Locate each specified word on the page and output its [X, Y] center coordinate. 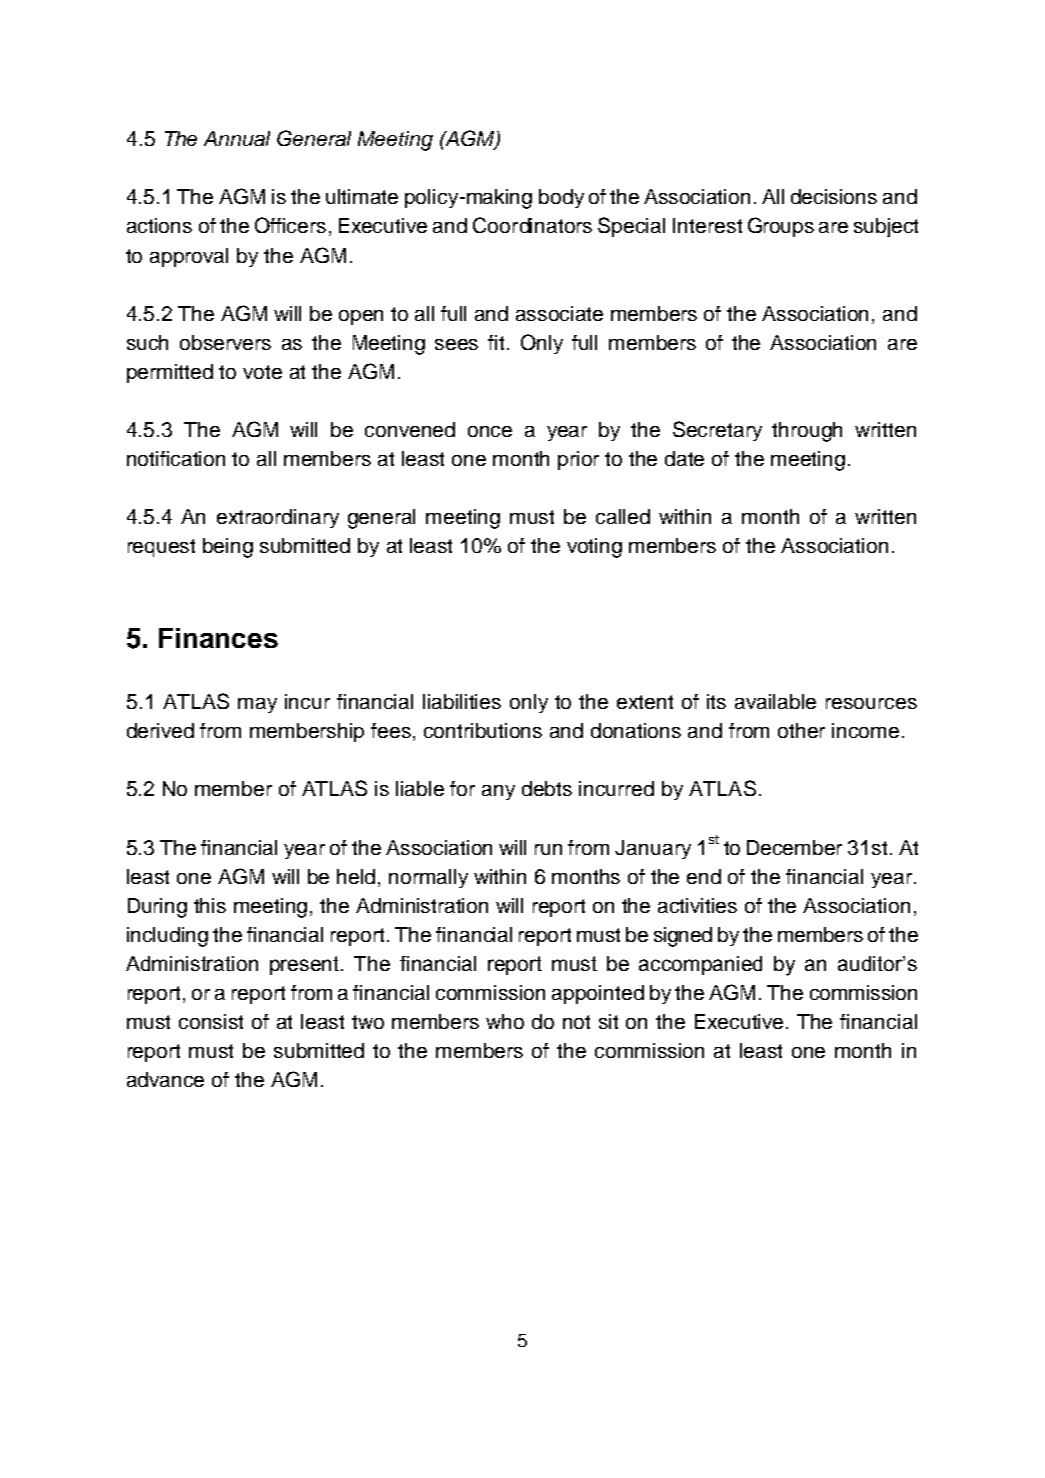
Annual [237, 138]
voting [594, 548]
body [561, 198]
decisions [834, 196]
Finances [218, 638]
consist [211, 1021]
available [775, 701]
